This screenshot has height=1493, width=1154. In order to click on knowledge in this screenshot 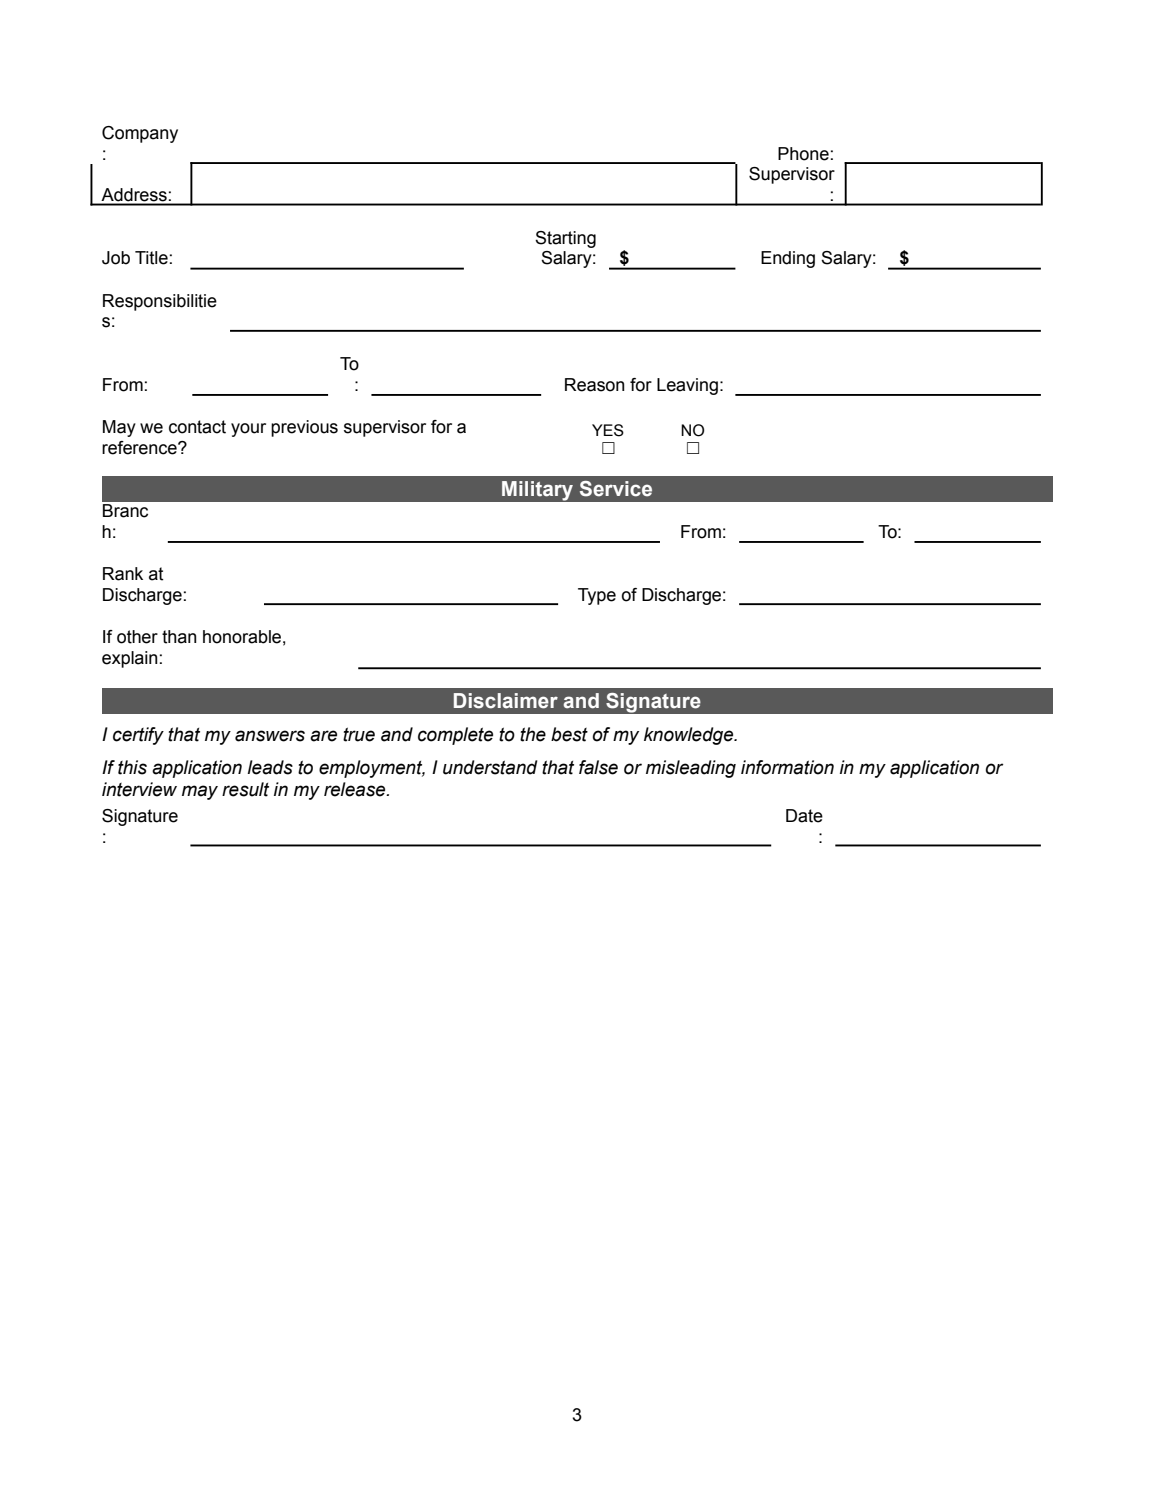, I will do `click(690, 736)`.
